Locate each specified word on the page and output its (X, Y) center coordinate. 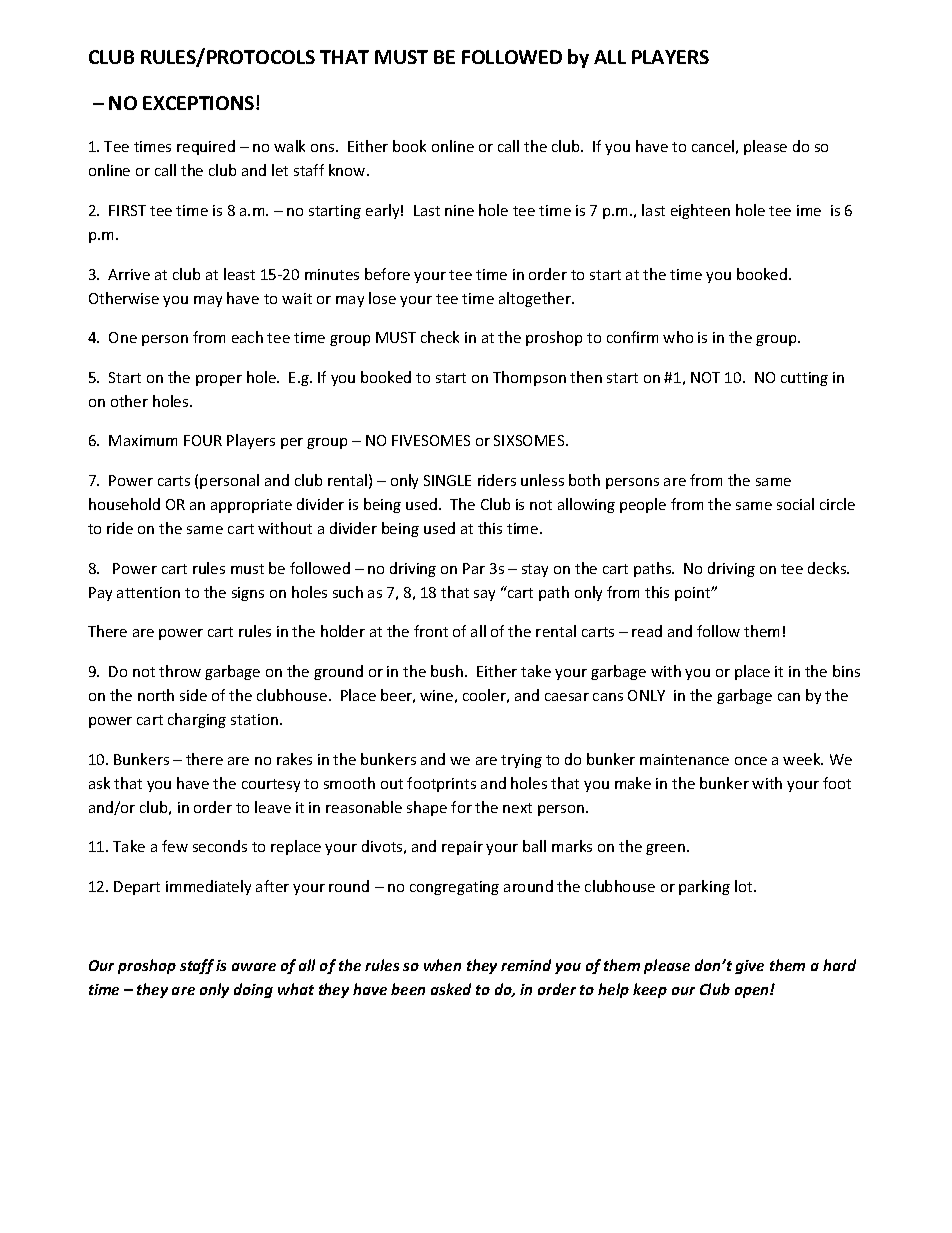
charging (197, 720)
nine (459, 210)
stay (535, 570)
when (442, 965)
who (678, 337)
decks (828, 568)
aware (254, 967)
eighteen (700, 211)
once (751, 761)
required (206, 147)
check (440, 337)
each (247, 337)
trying (521, 761)
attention (148, 592)
